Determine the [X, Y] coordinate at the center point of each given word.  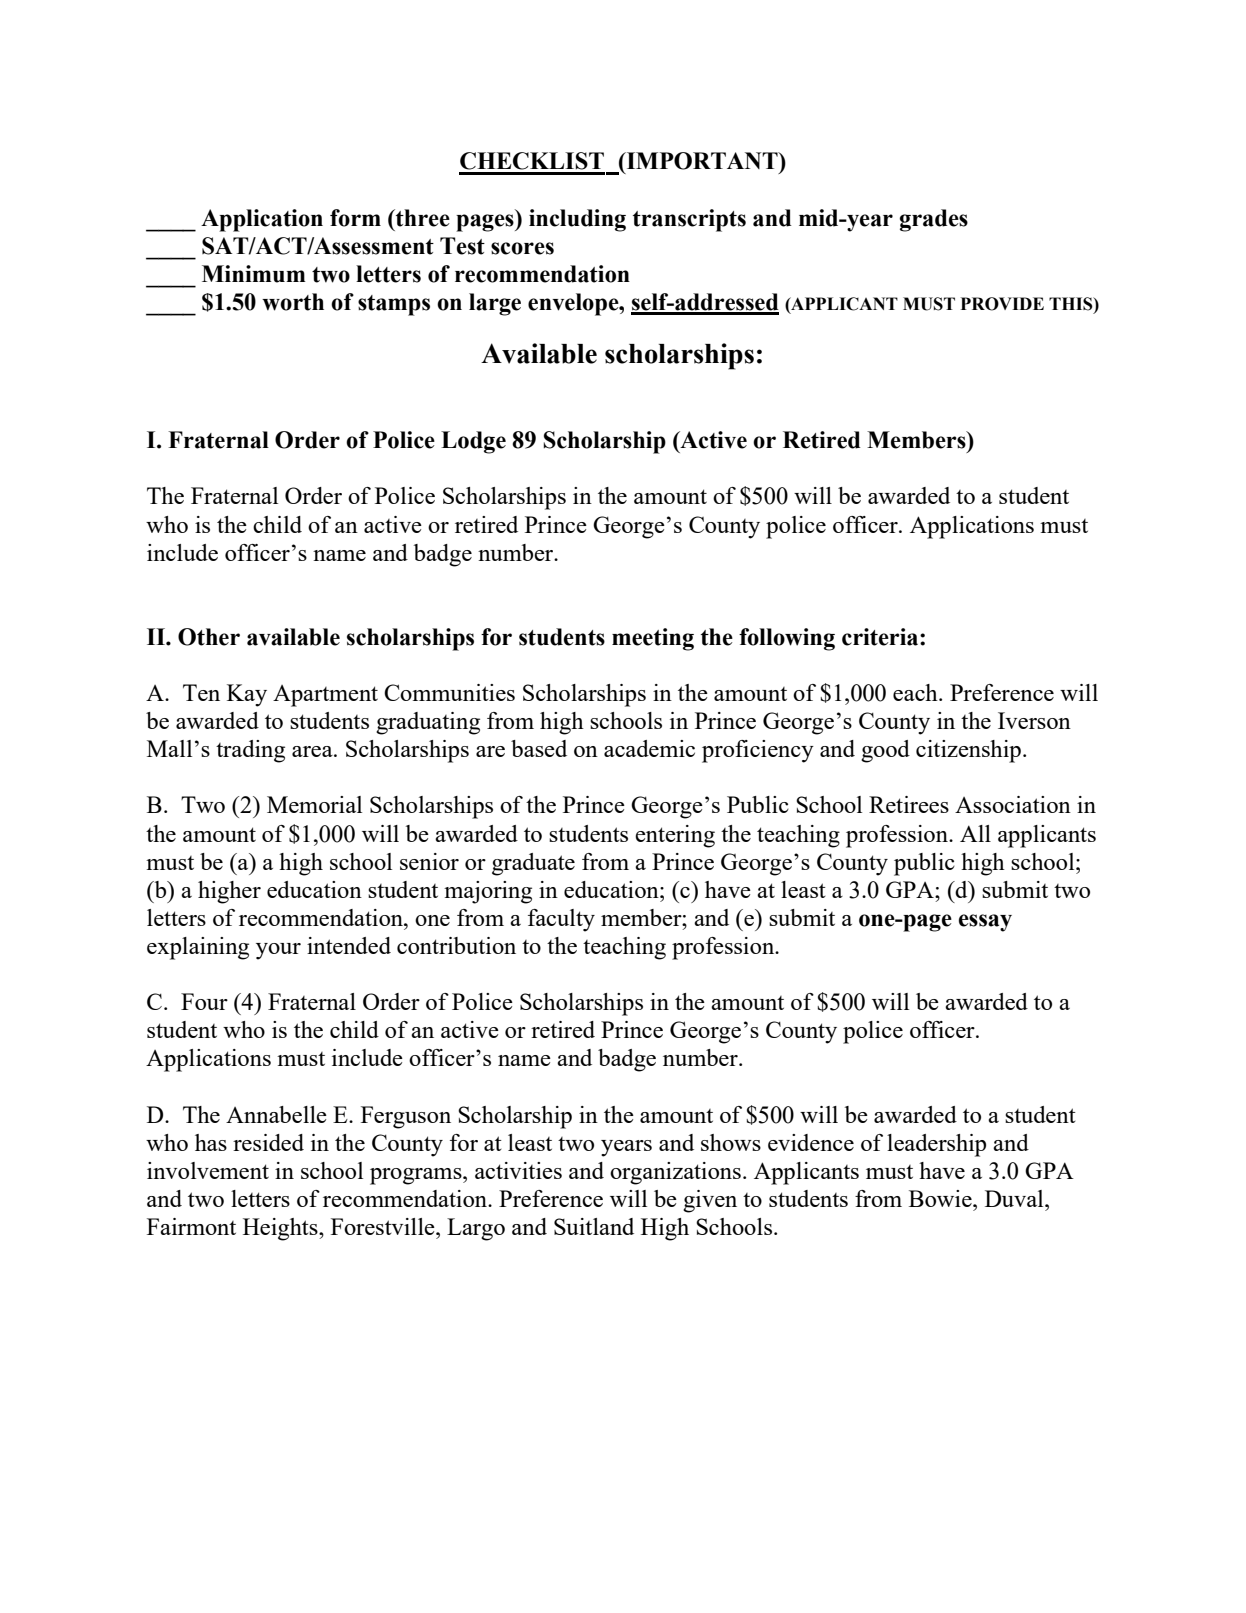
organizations [675, 1173]
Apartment [325, 696]
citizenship [968, 751]
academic [649, 748]
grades [934, 220]
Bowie [941, 1198]
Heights [281, 1229]
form [355, 218]
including [577, 220]
